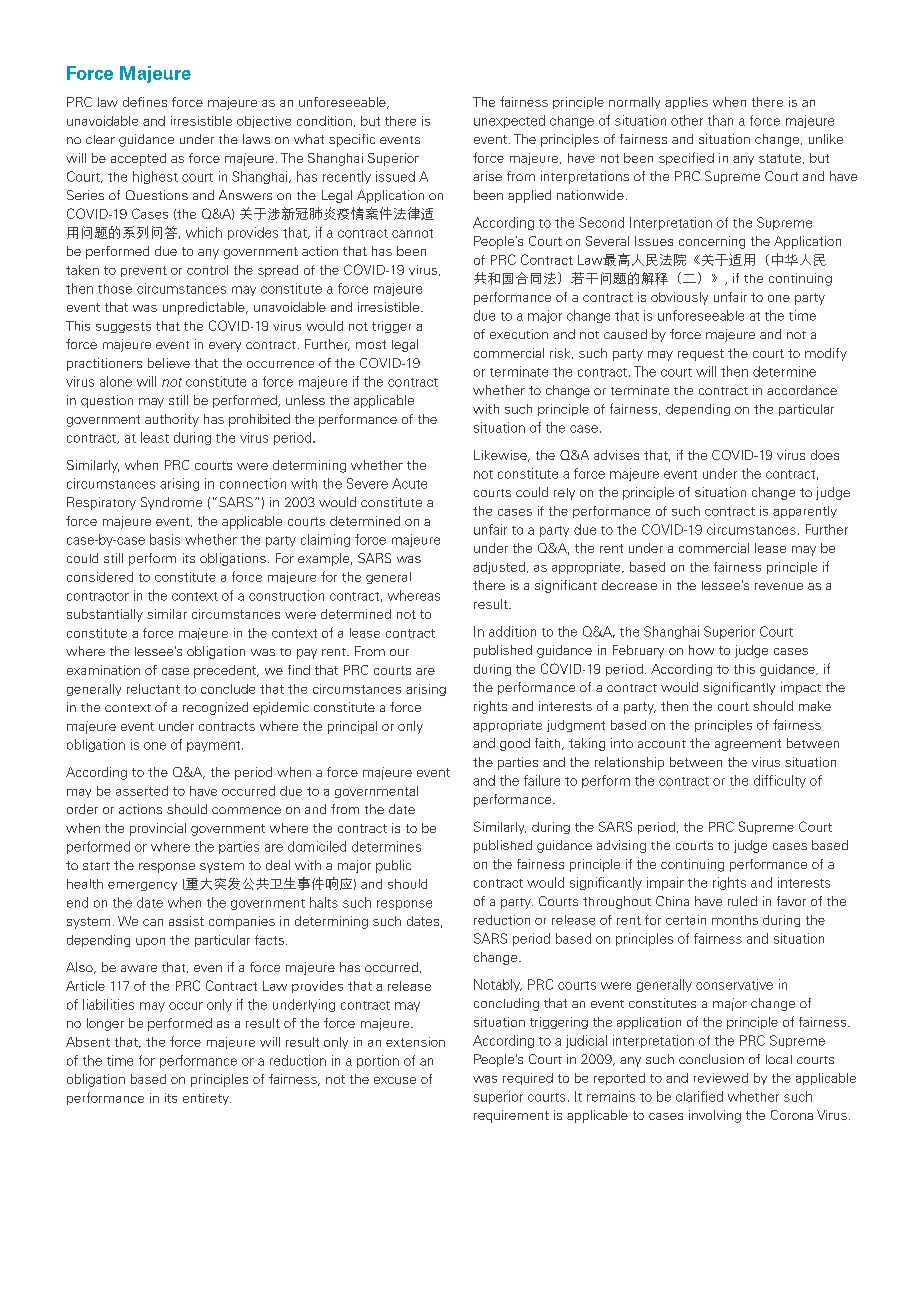 The width and height of the document is (924, 1308). Describe the element at coordinates (142, 791) in the document. I see `asserted` at that location.
